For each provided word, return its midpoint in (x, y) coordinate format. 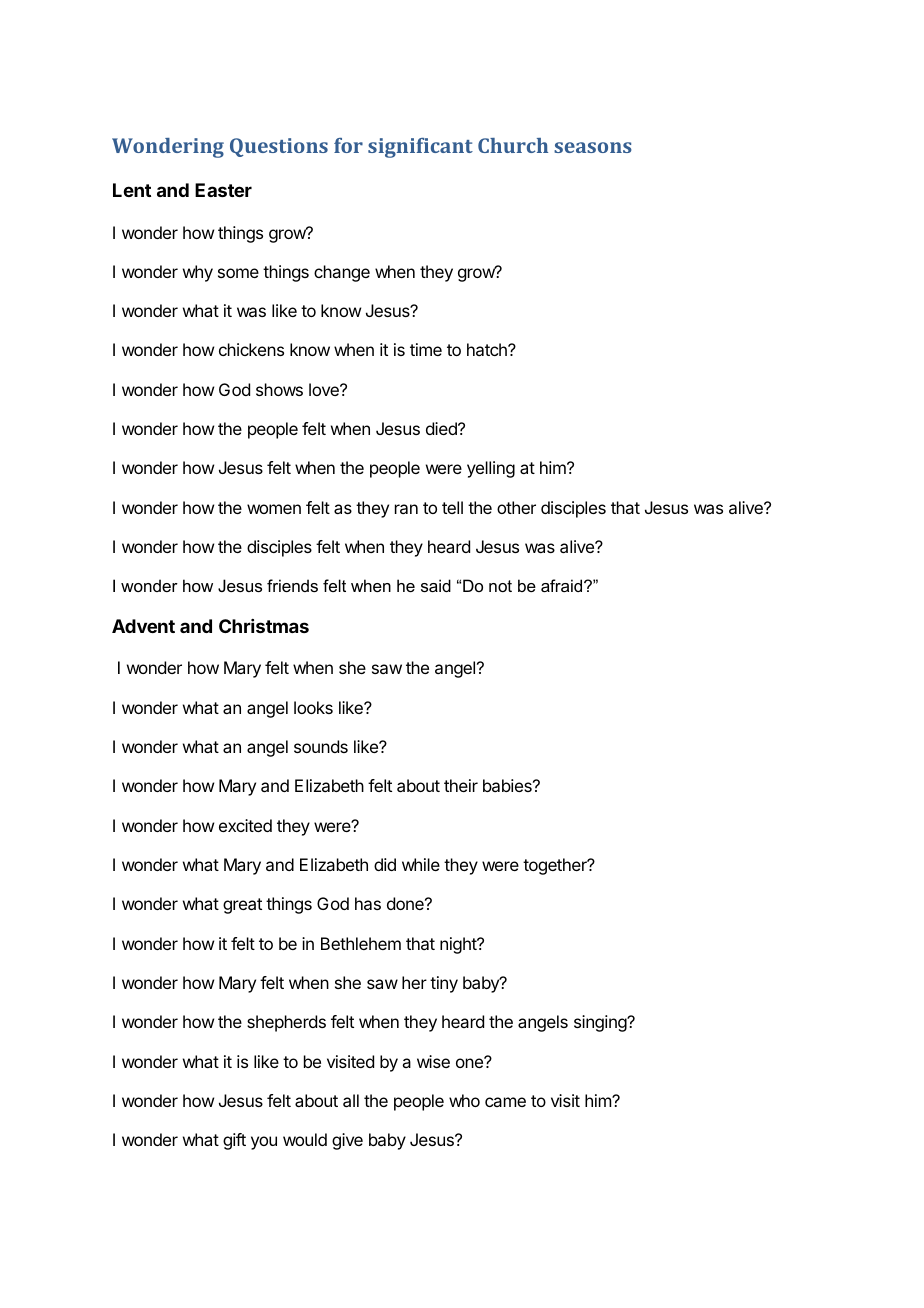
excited (245, 825)
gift (234, 1141)
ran (406, 509)
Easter (223, 190)
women (274, 509)
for (348, 145)
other (516, 507)
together (556, 866)
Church (513, 145)
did (385, 864)
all (351, 1100)
